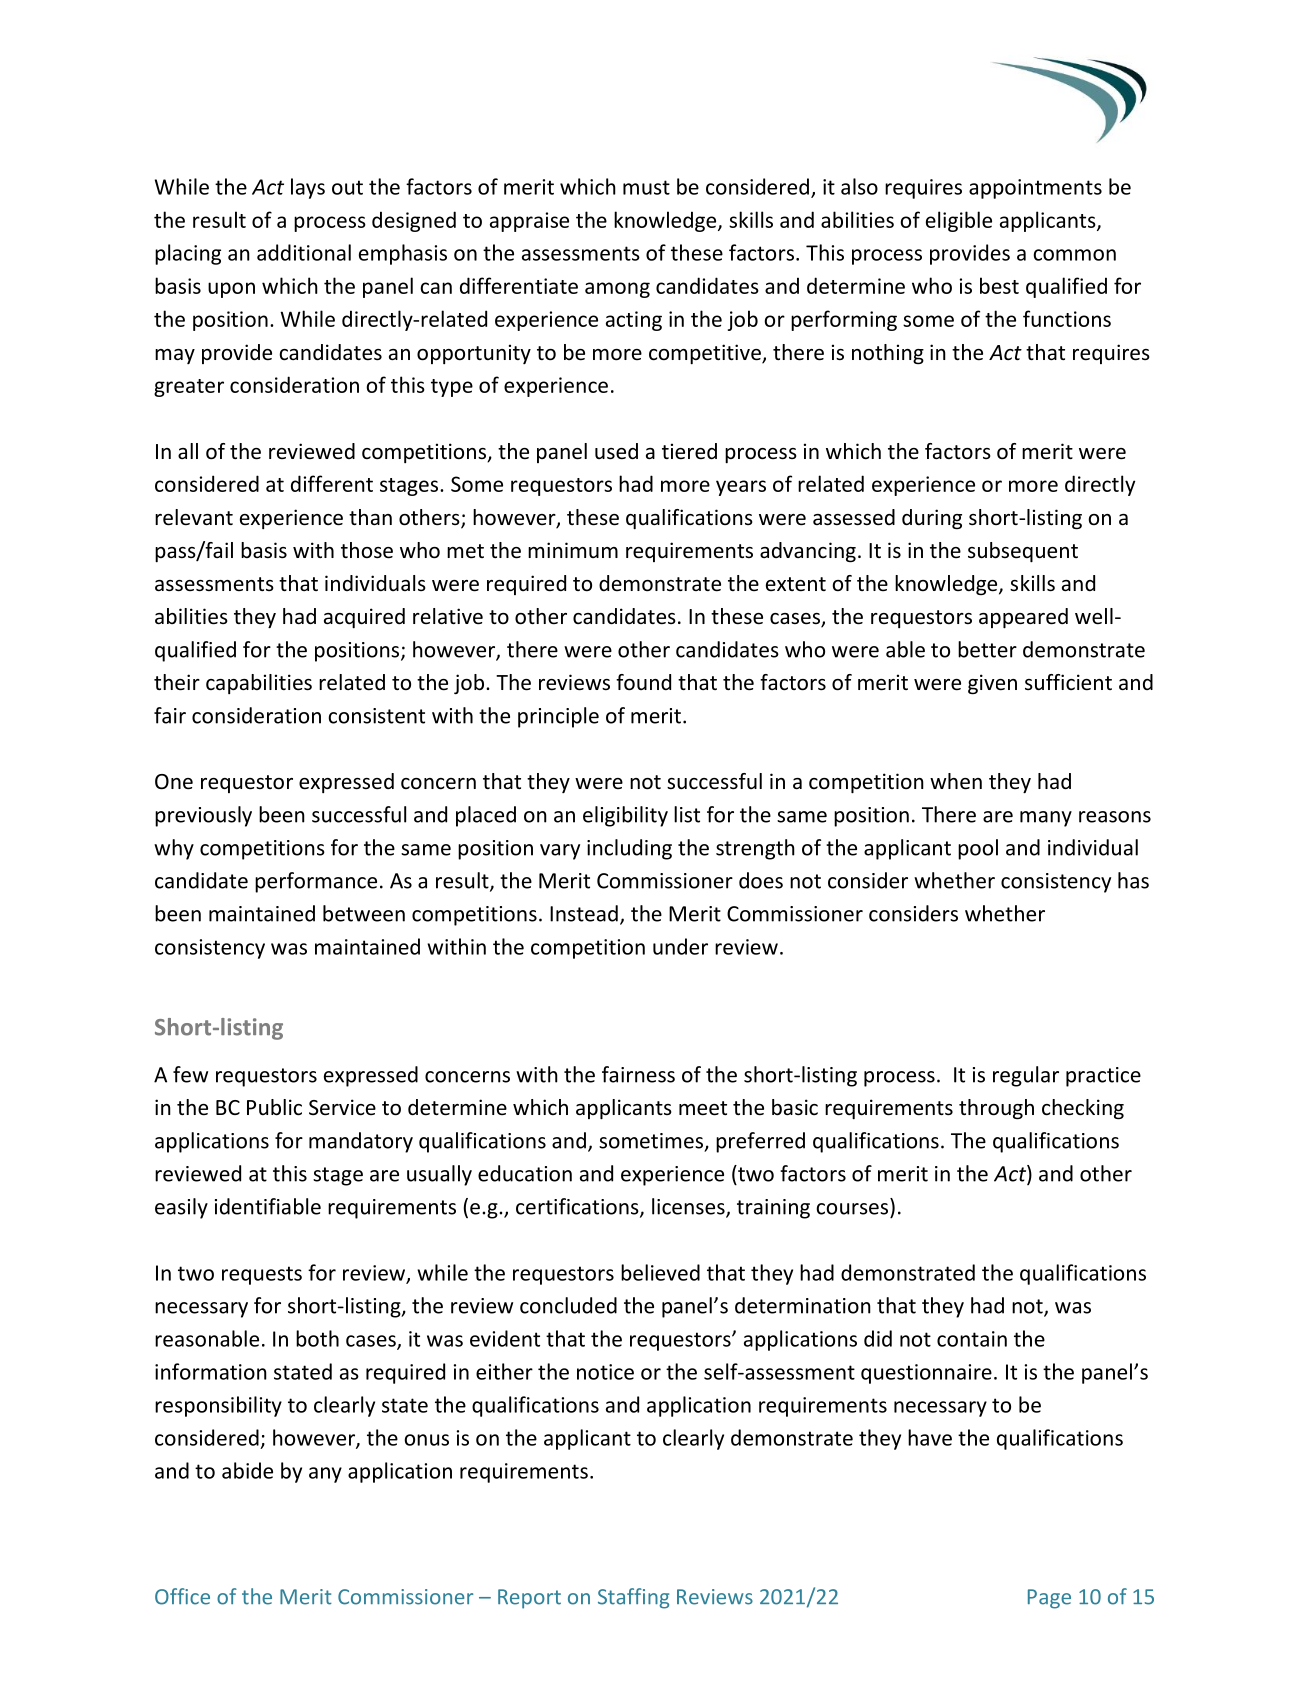  Describe the element at coordinates (646, 187) in the image. I see `must` at that location.
